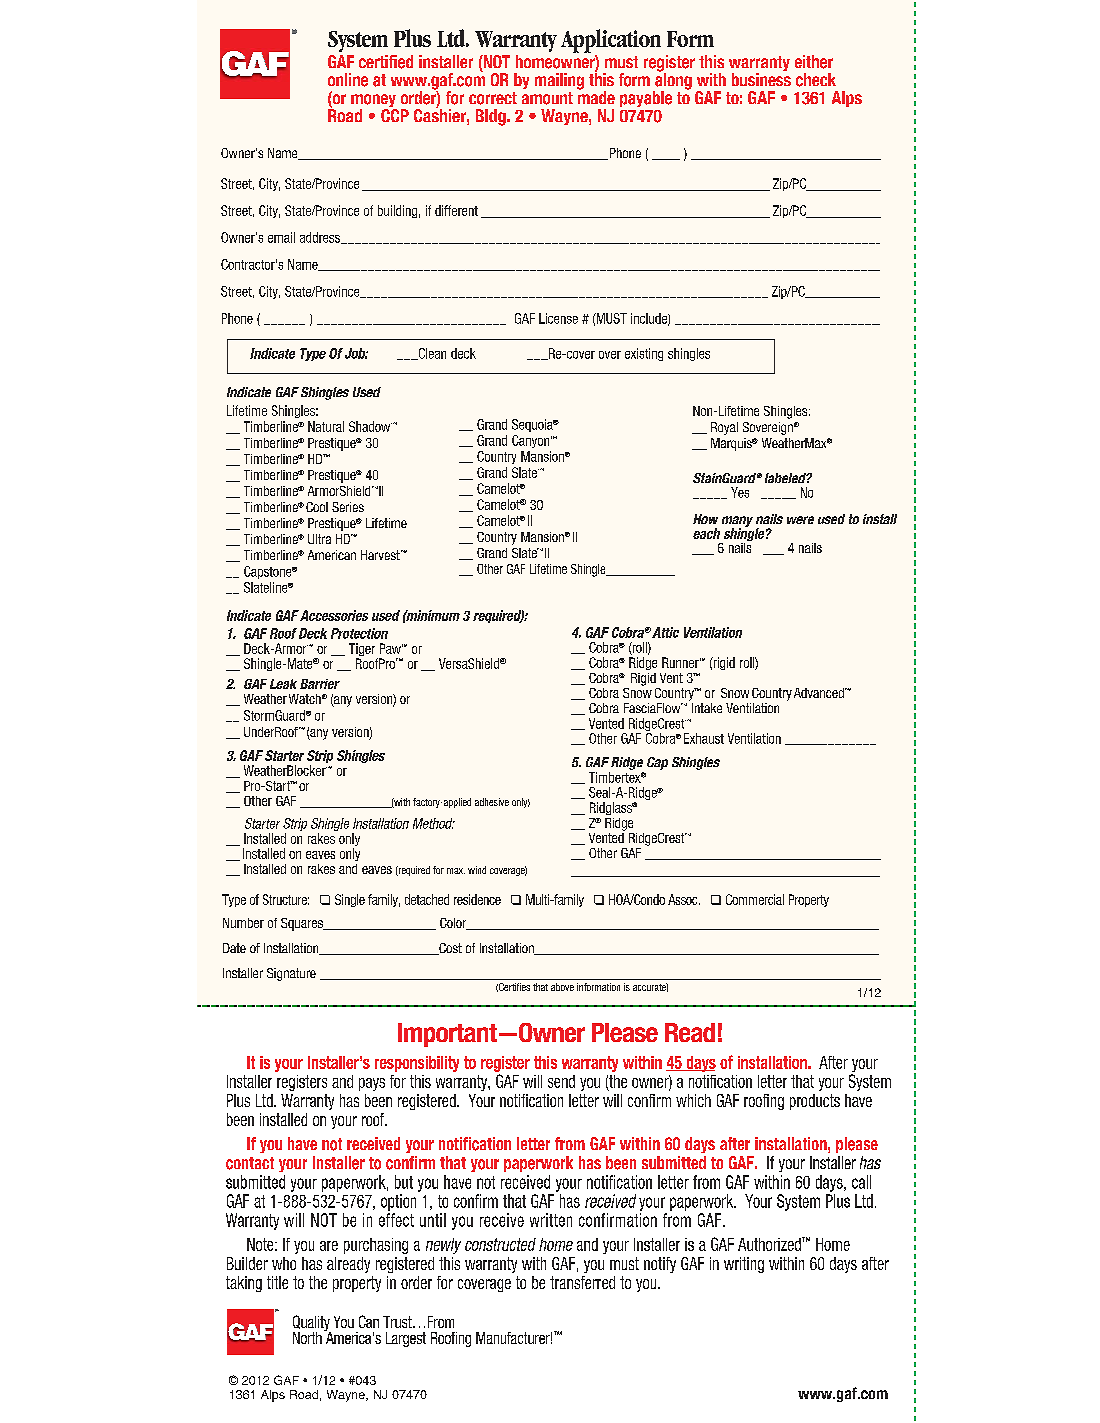 This page has width=1100, height=1423. Describe the element at coordinates (559, 81) in the page. I see `mailing` at that location.
